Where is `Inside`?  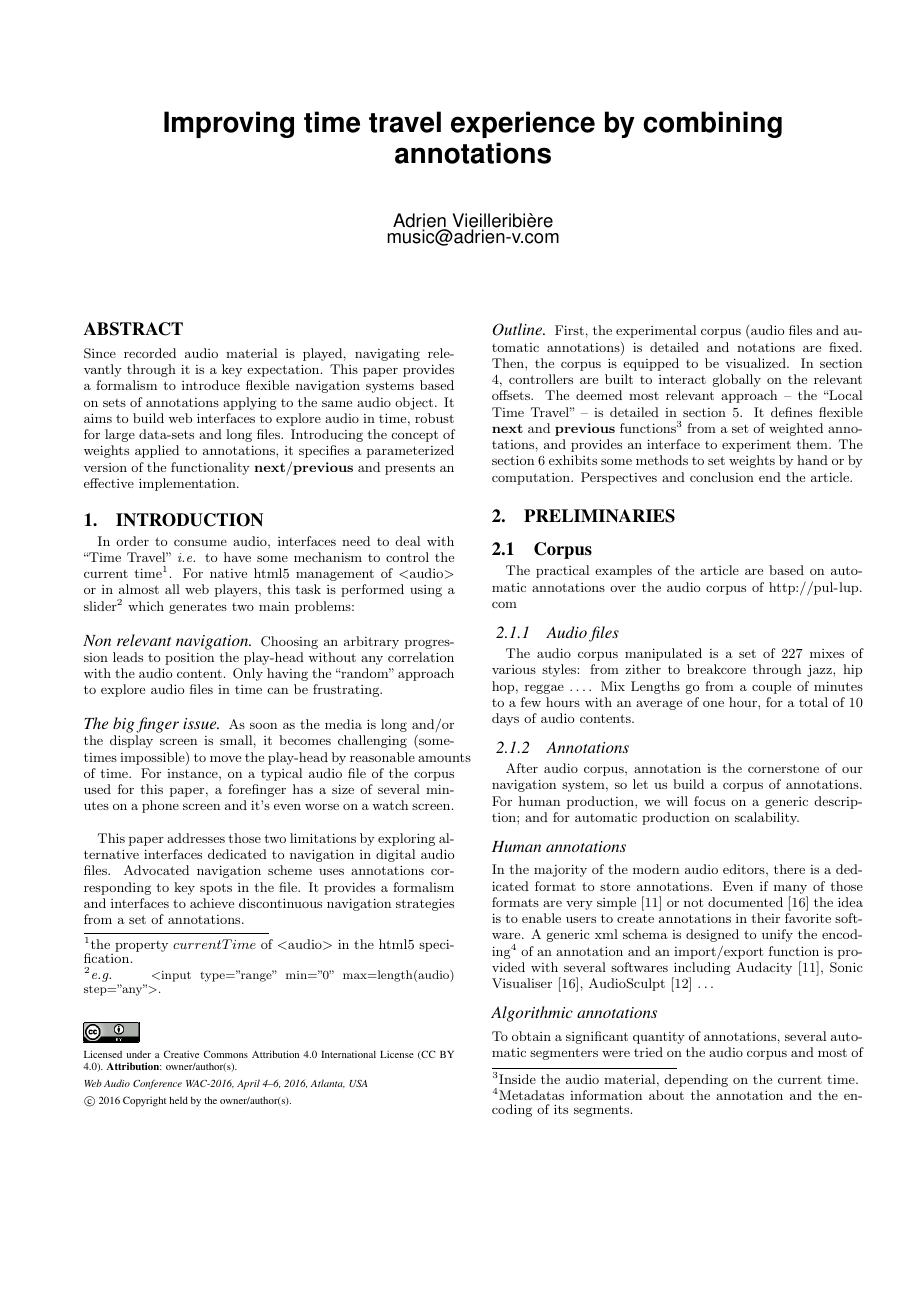 Inside is located at coordinates (516, 1079).
